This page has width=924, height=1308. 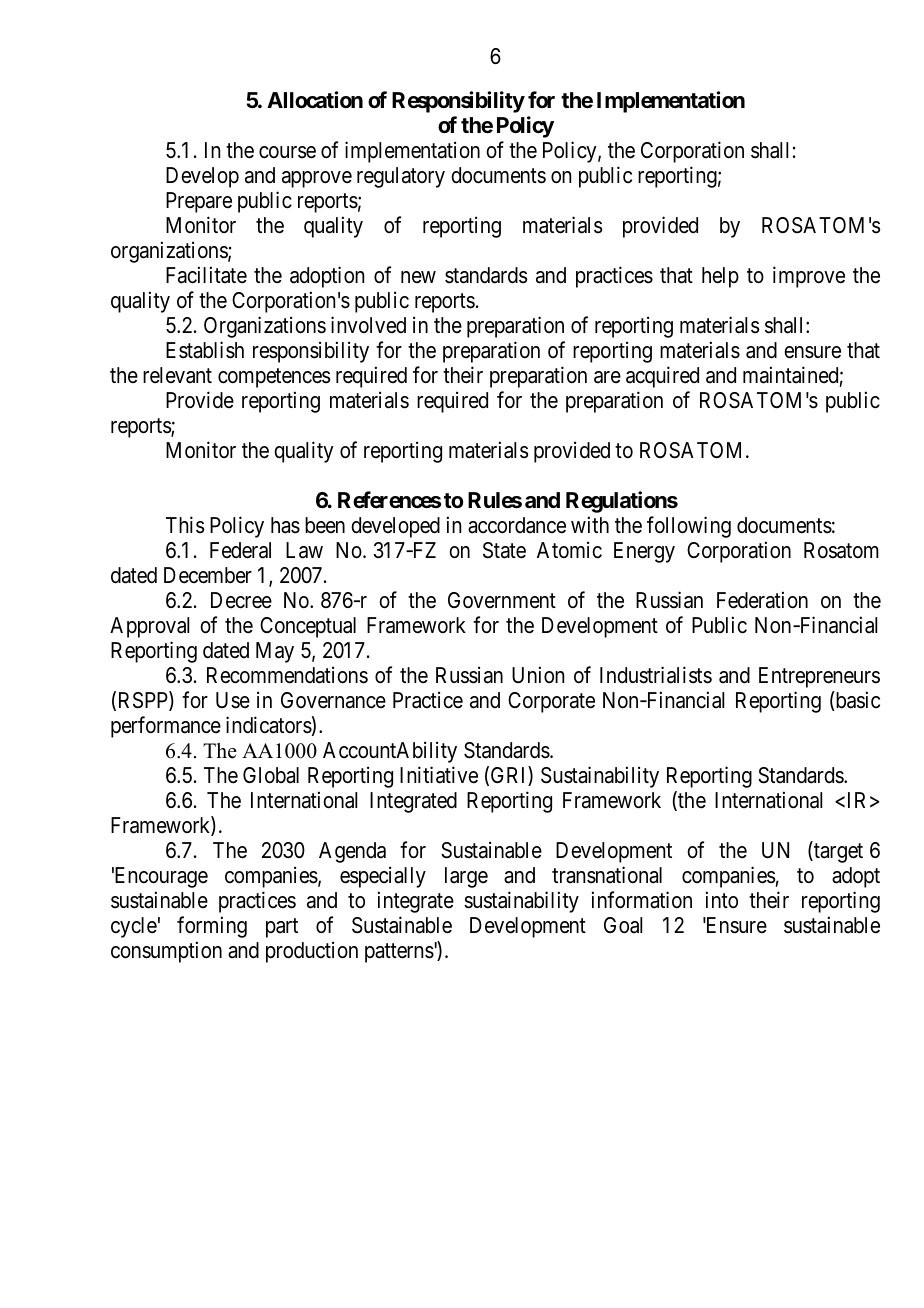 I want to click on help, so click(x=720, y=277).
